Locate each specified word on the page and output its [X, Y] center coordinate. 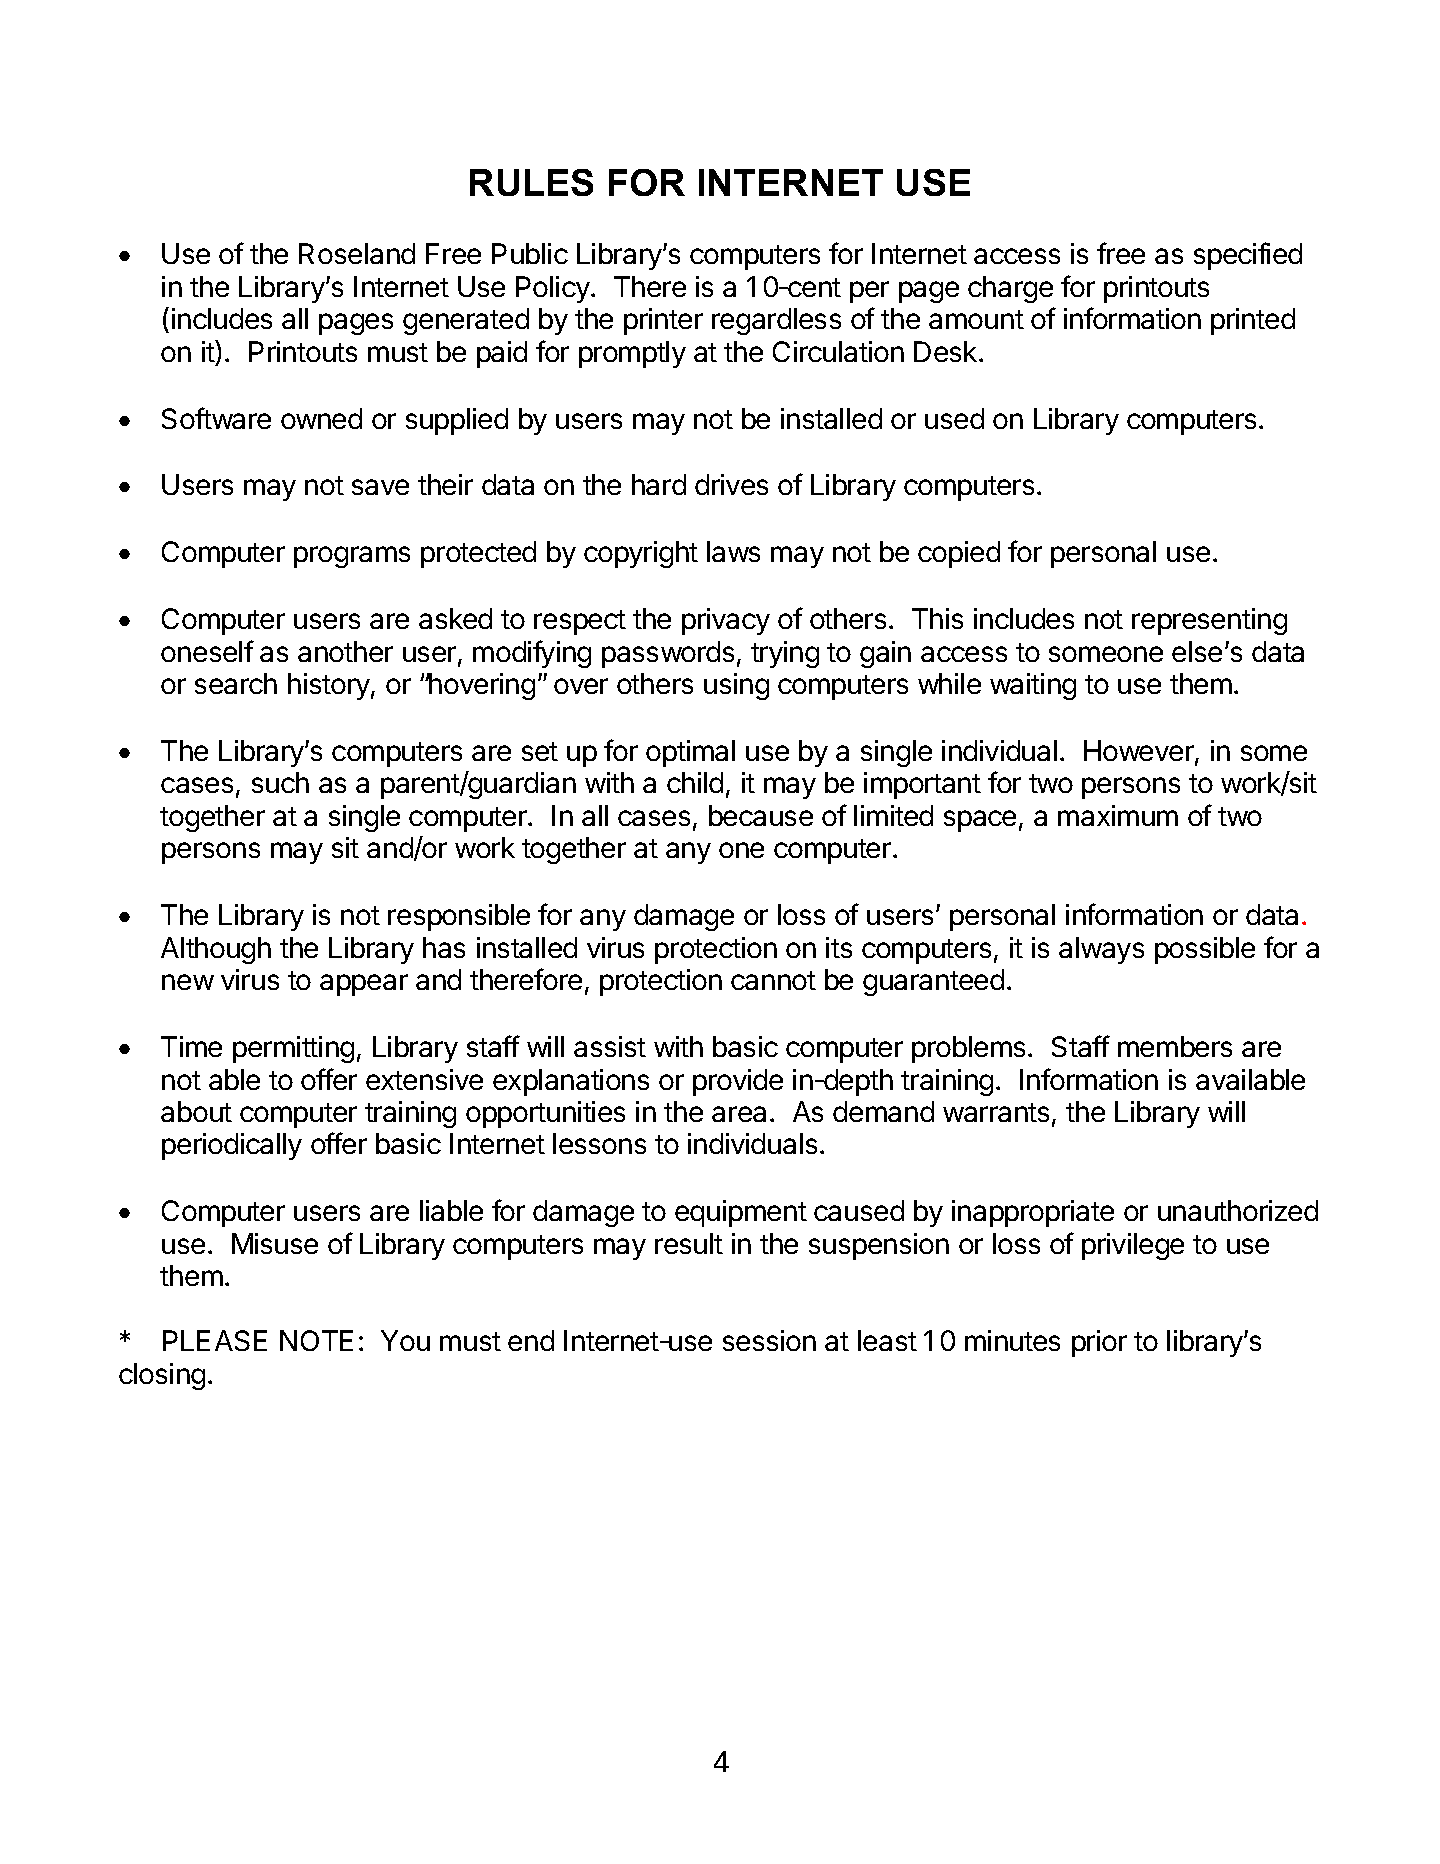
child [695, 782]
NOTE [316, 1340]
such [280, 782]
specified [1248, 256]
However [1140, 752]
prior [1099, 1343]
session [769, 1340]
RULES [531, 182]
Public [530, 253]
